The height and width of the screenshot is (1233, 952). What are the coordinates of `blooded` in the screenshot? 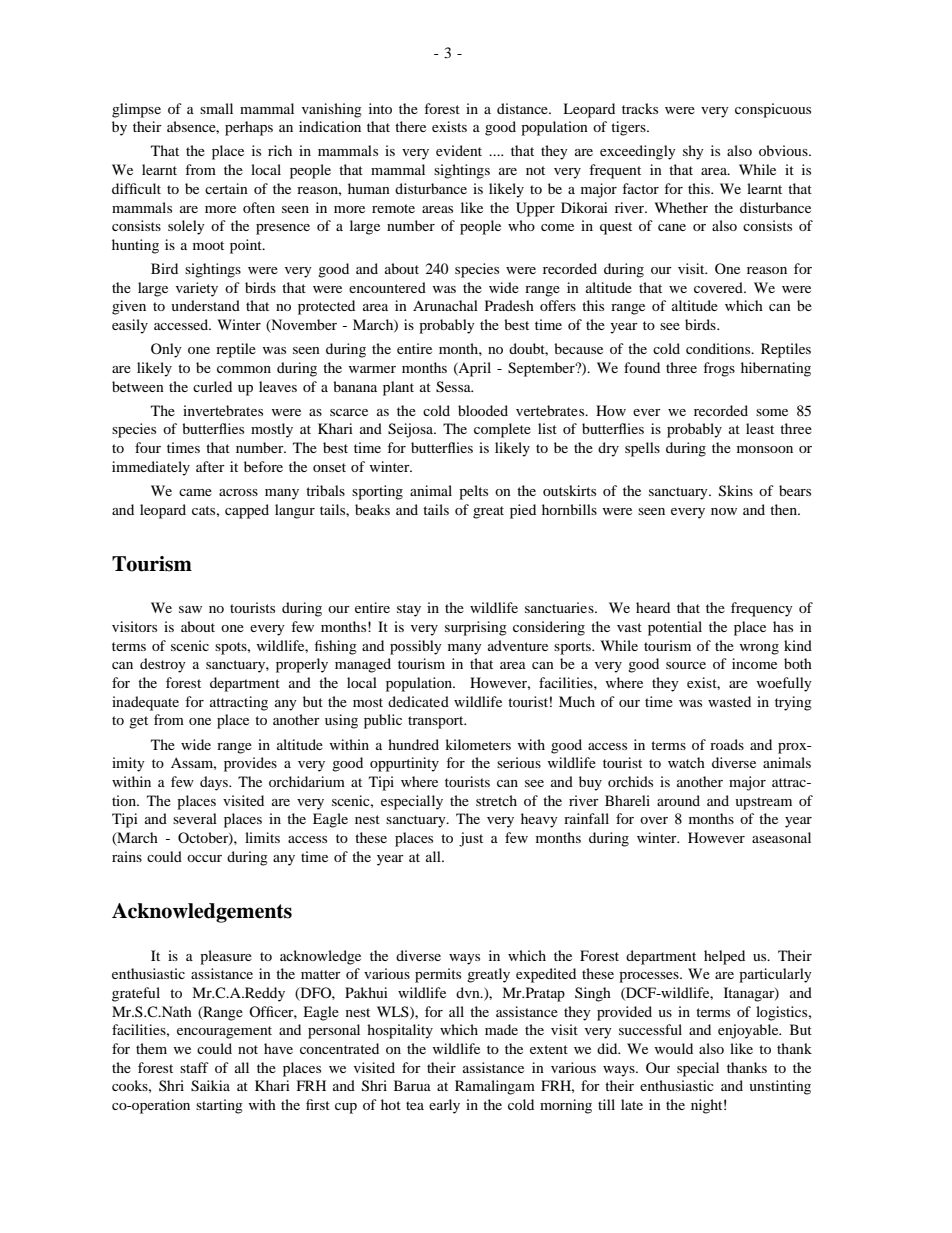 It's located at (483, 410).
